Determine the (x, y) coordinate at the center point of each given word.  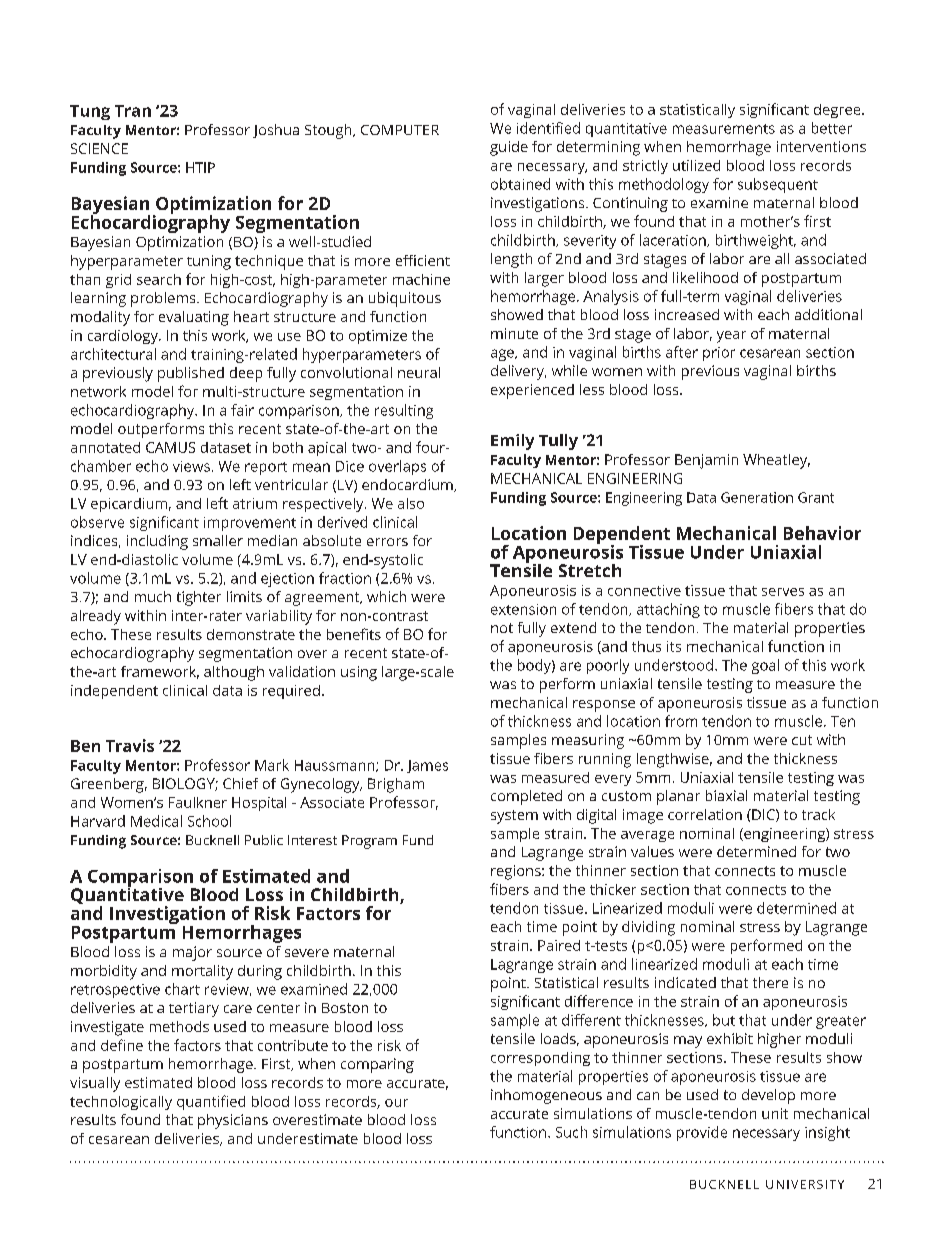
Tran (133, 111)
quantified (211, 1102)
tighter (199, 598)
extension (523, 609)
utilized (696, 165)
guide (509, 148)
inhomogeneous (546, 1096)
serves (783, 592)
